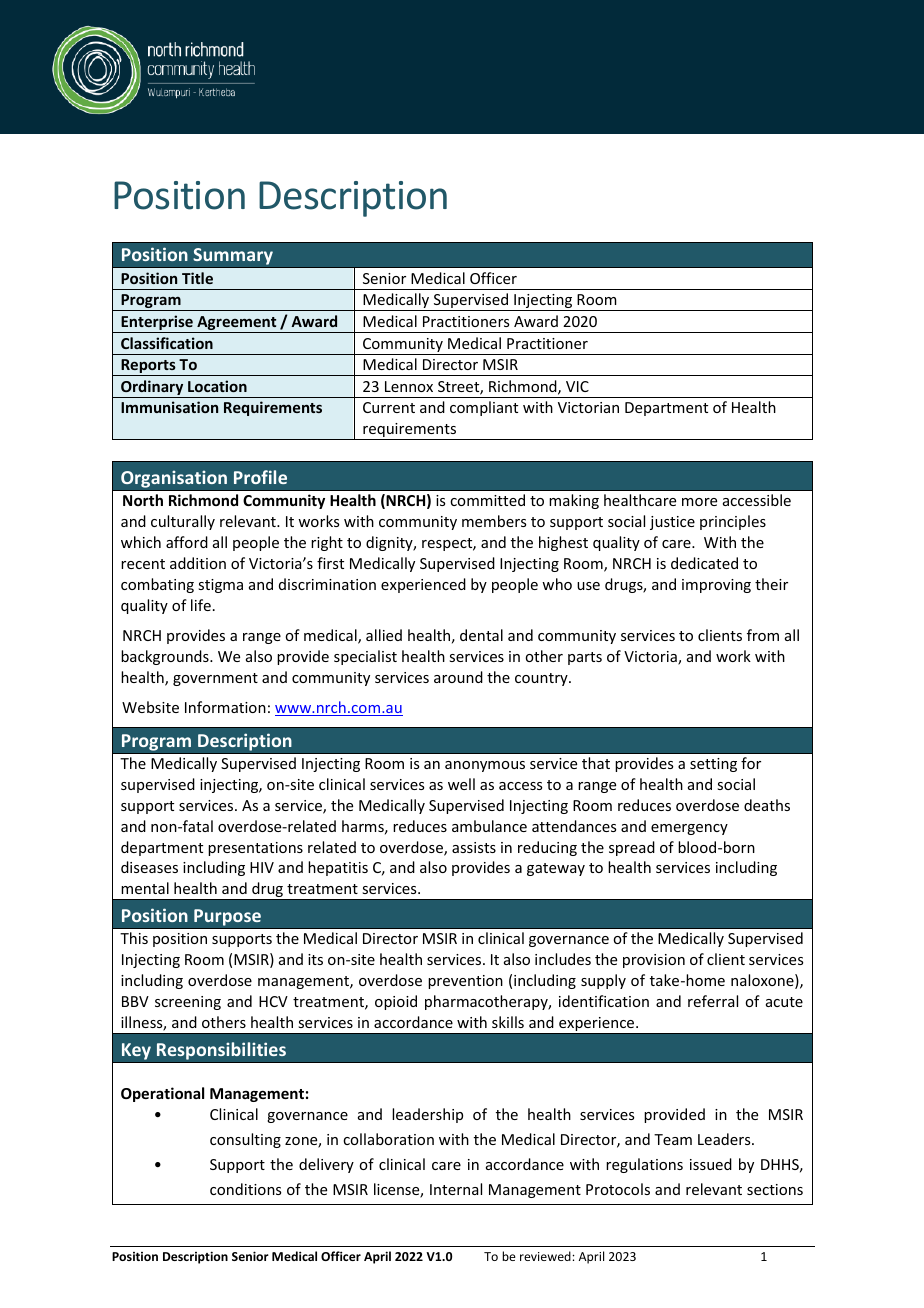 The height and width of the page is (1308, 924). What do you see at coordinates (711, 1164) in the page?
I see `issued` at bounding box center [711, 1164].
